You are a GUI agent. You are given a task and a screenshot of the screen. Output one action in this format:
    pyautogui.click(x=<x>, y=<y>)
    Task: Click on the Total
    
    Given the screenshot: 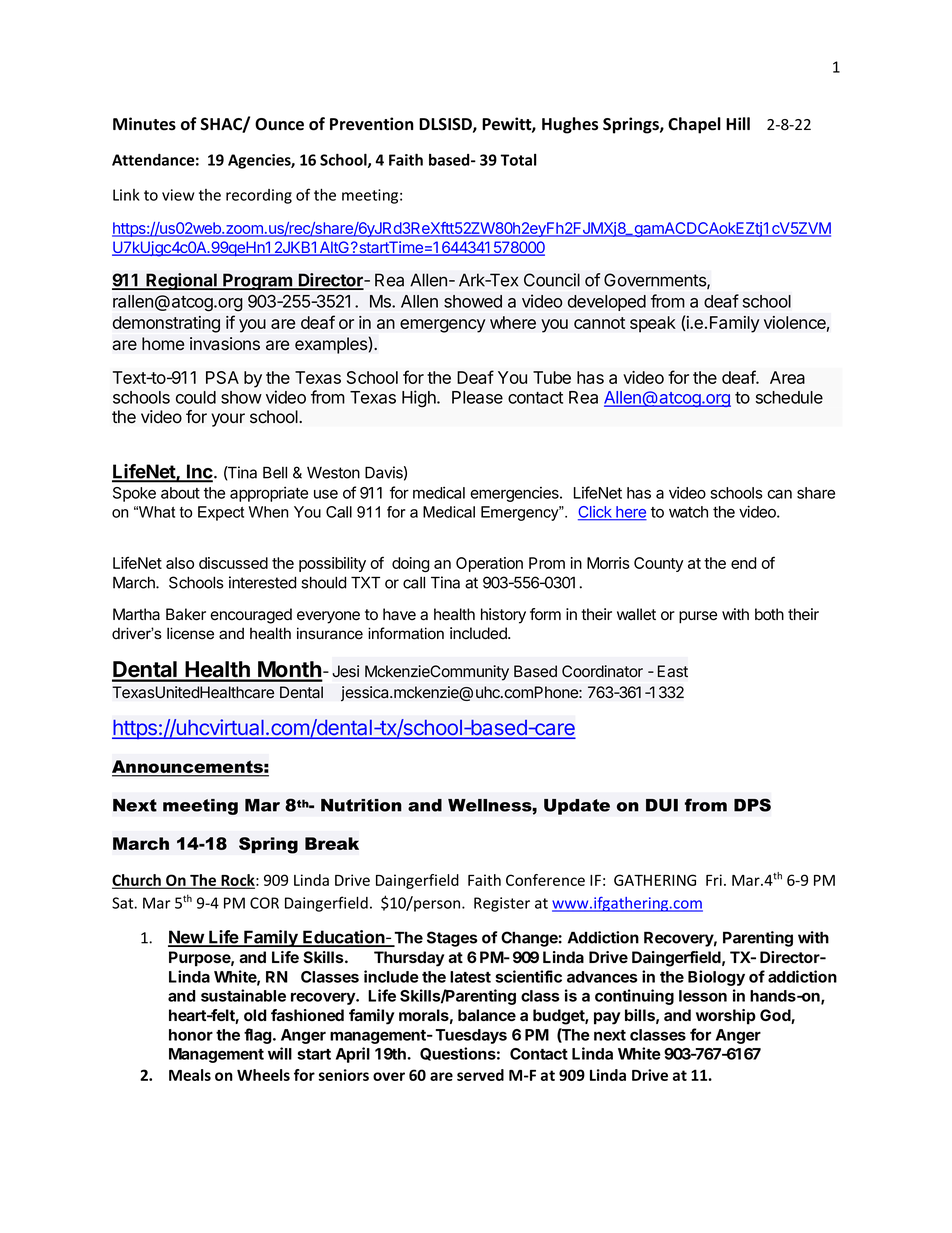 What is the action you would take?
    pyautogui.click(x=519, y=160)
